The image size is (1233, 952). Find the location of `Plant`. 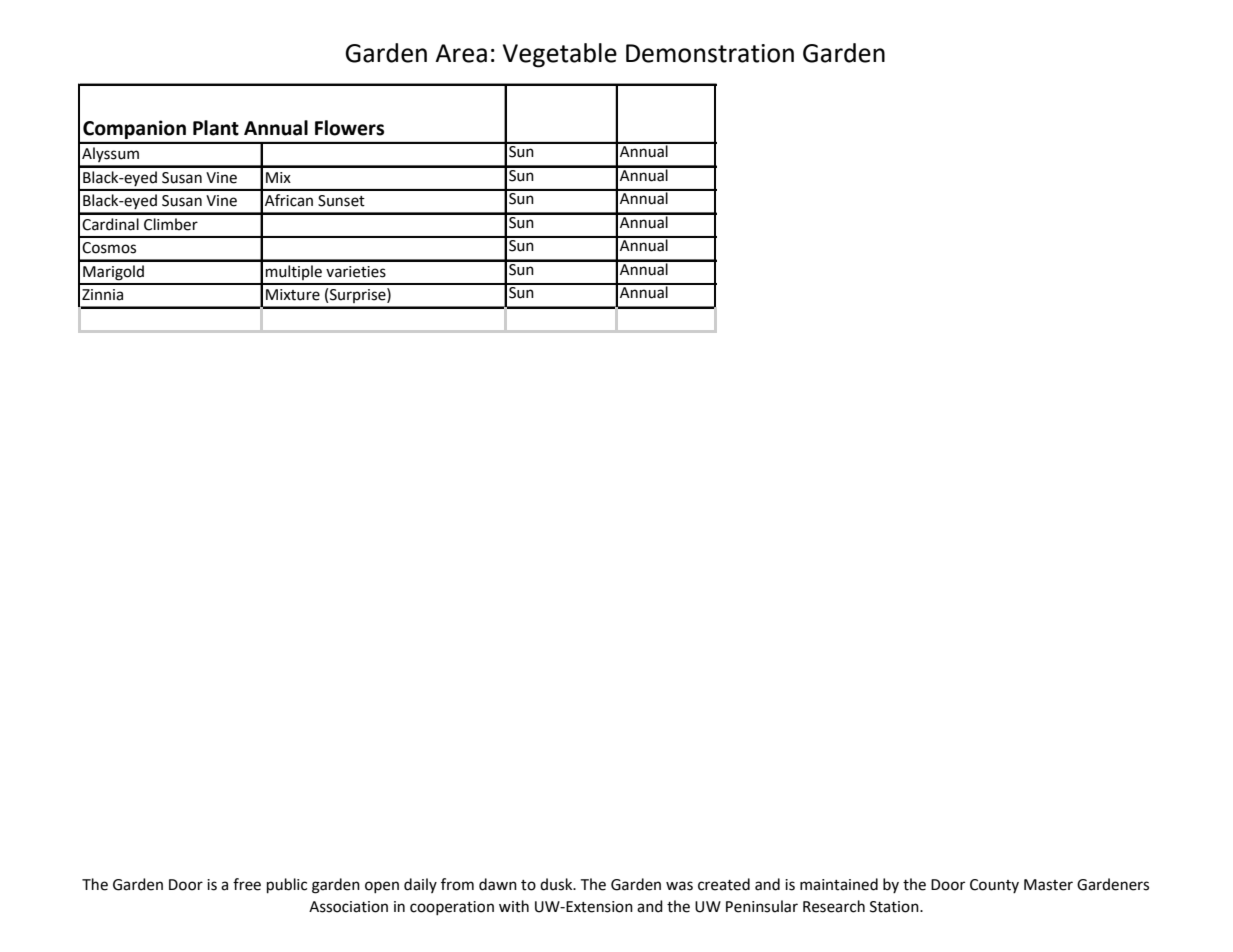

Plant is located at coordinates (216, 128).
